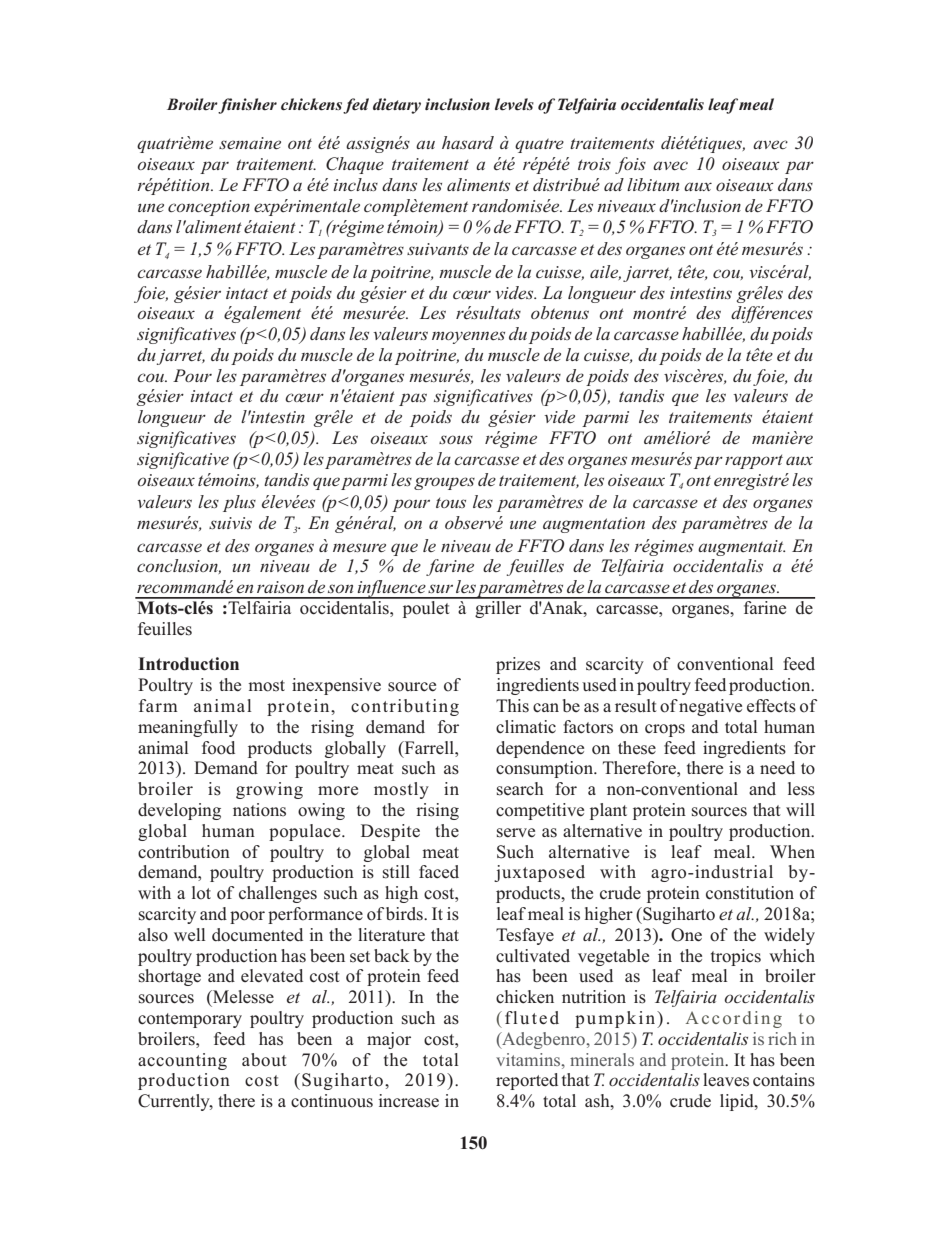 This image has height=1260, width=952. Describe the element at coordinates (516, 833) in the image. I see `serve` at that location.
